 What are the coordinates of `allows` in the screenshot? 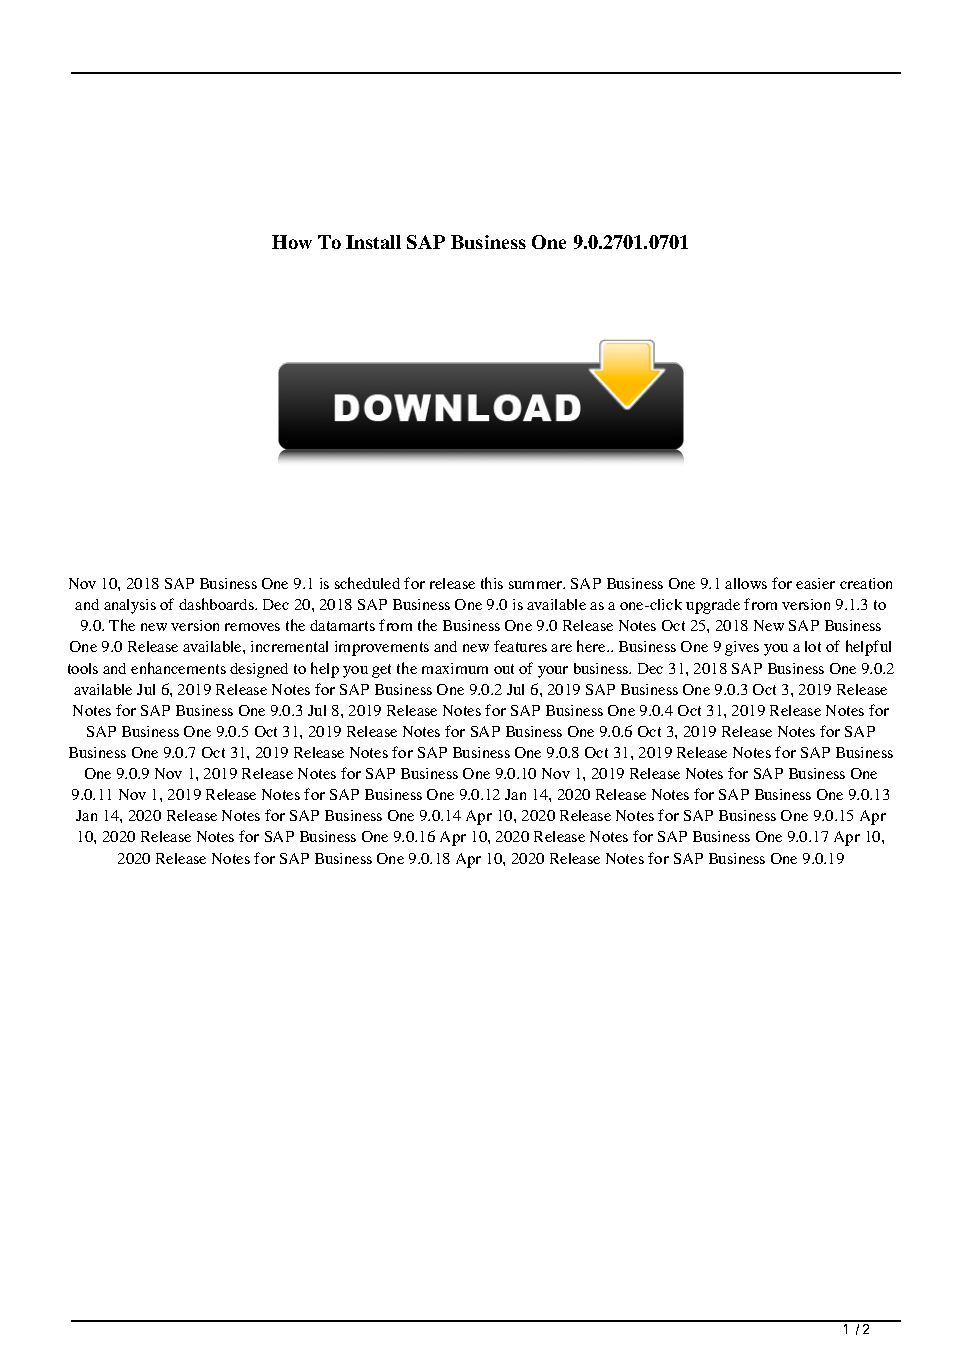 It's located at (746, 583).
